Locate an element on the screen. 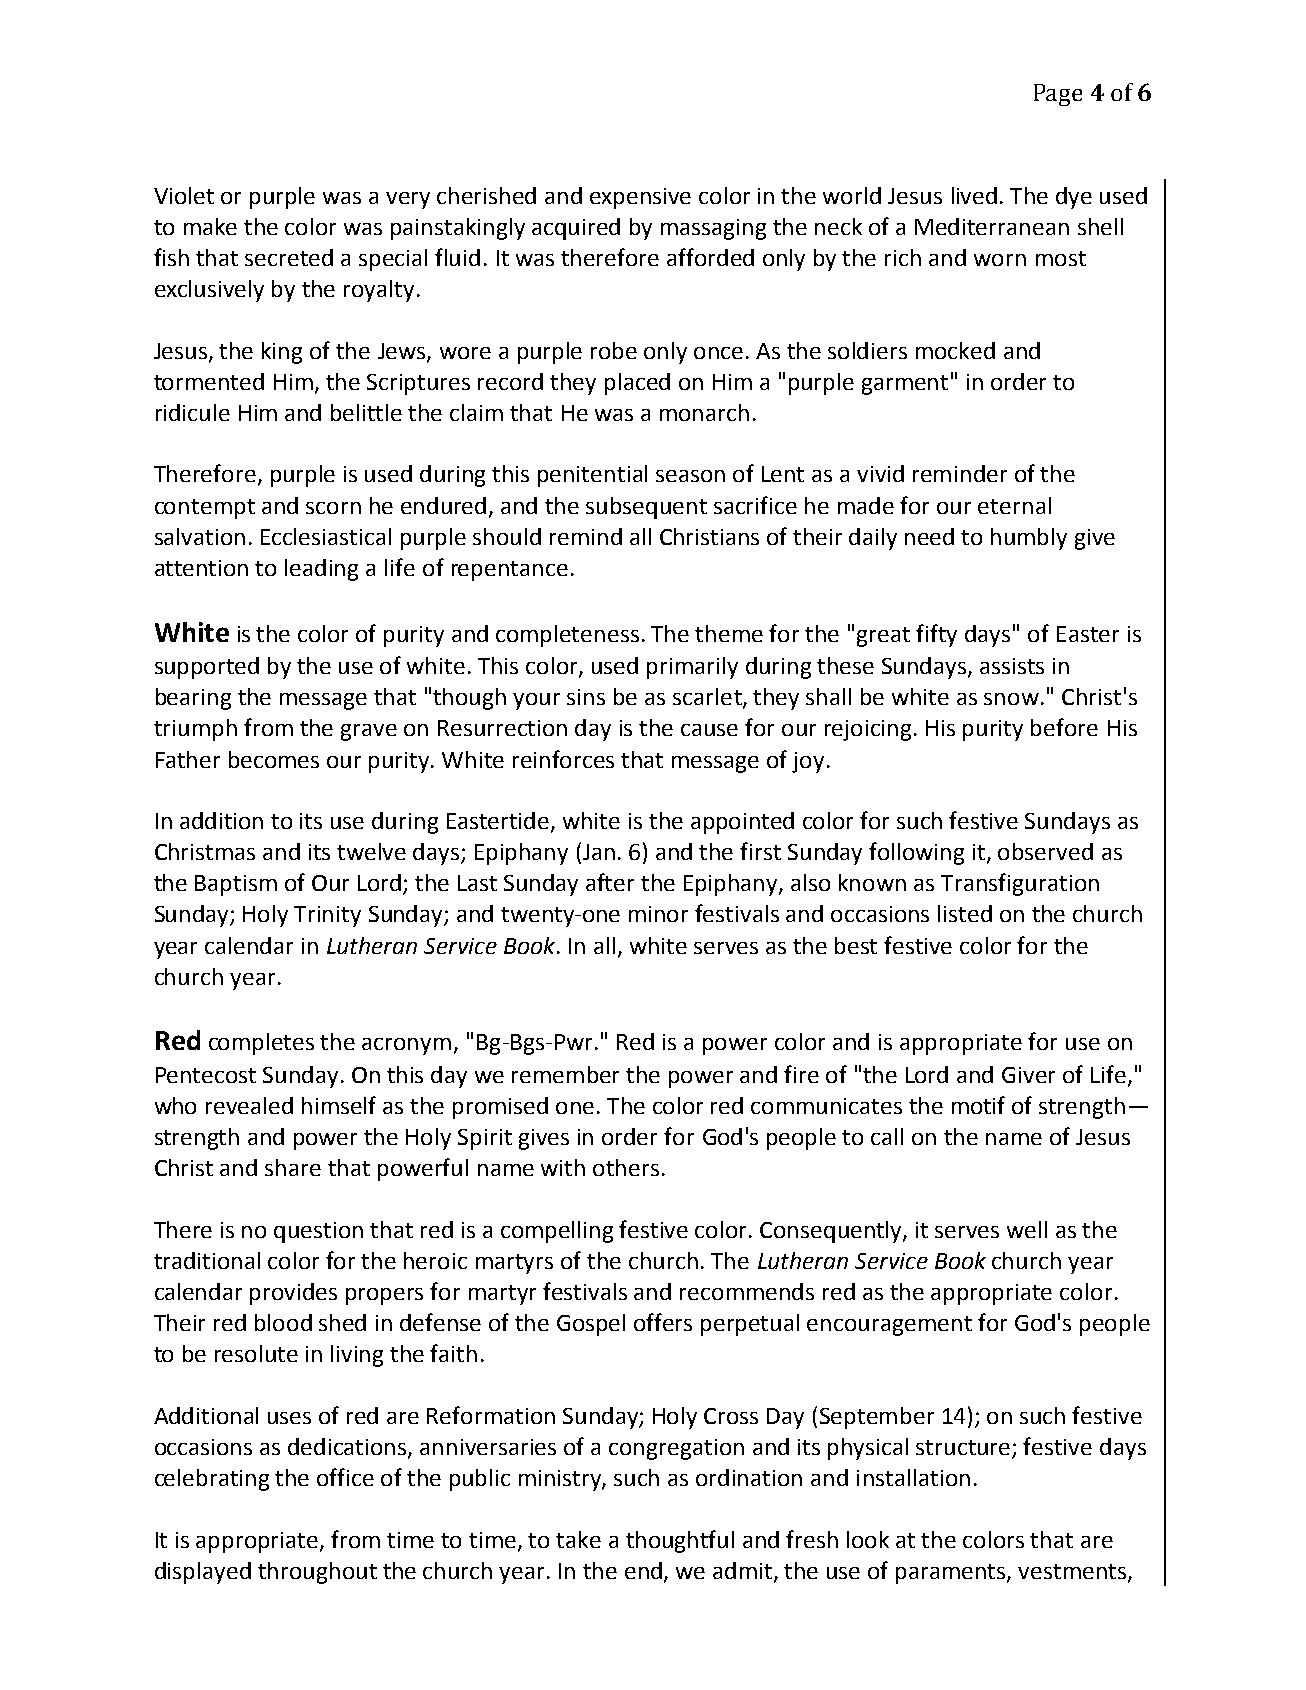 This screenshot has height=1690, width=1306. Jan is located at coordinates (599, 852).
